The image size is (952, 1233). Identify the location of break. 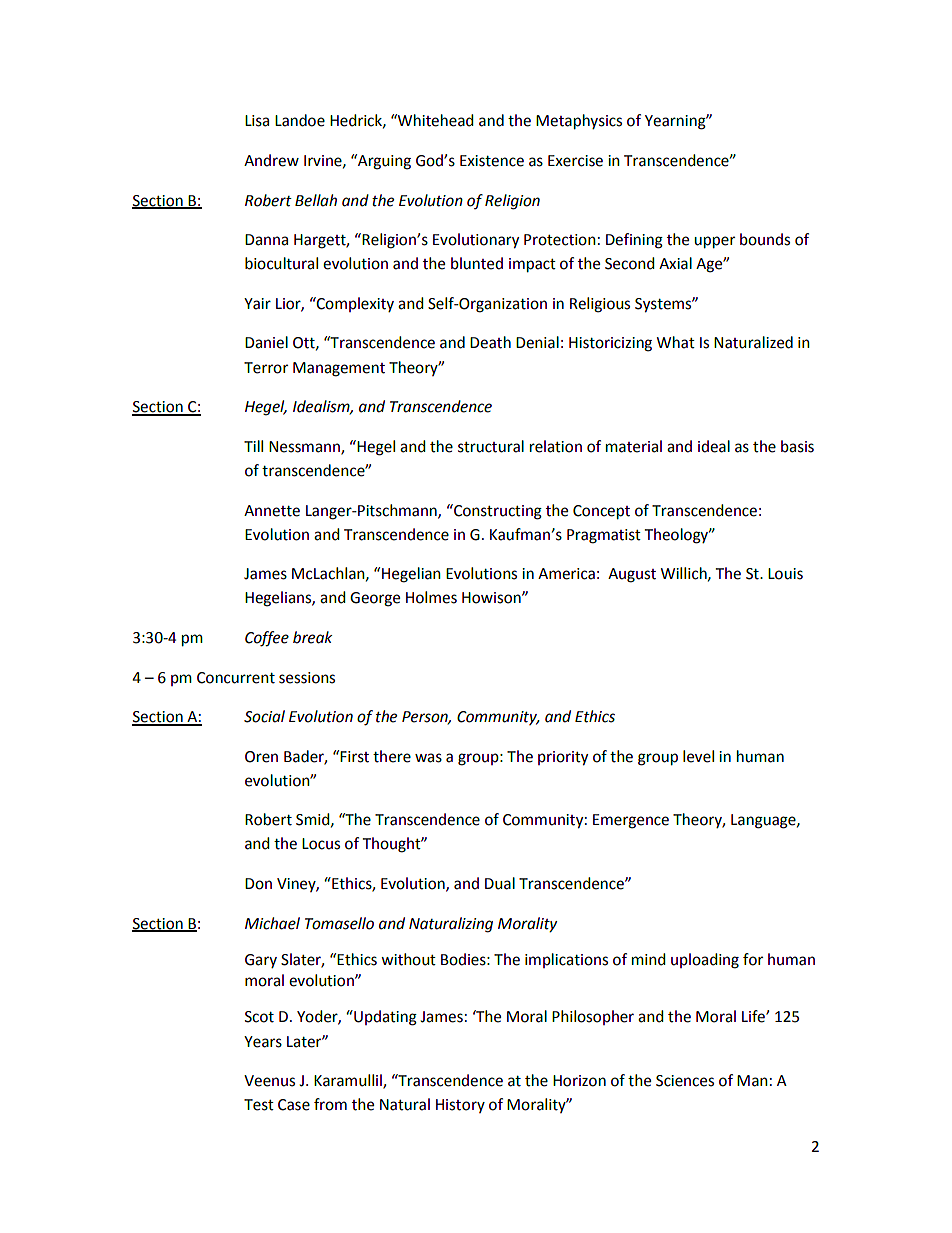
(313, 637).
